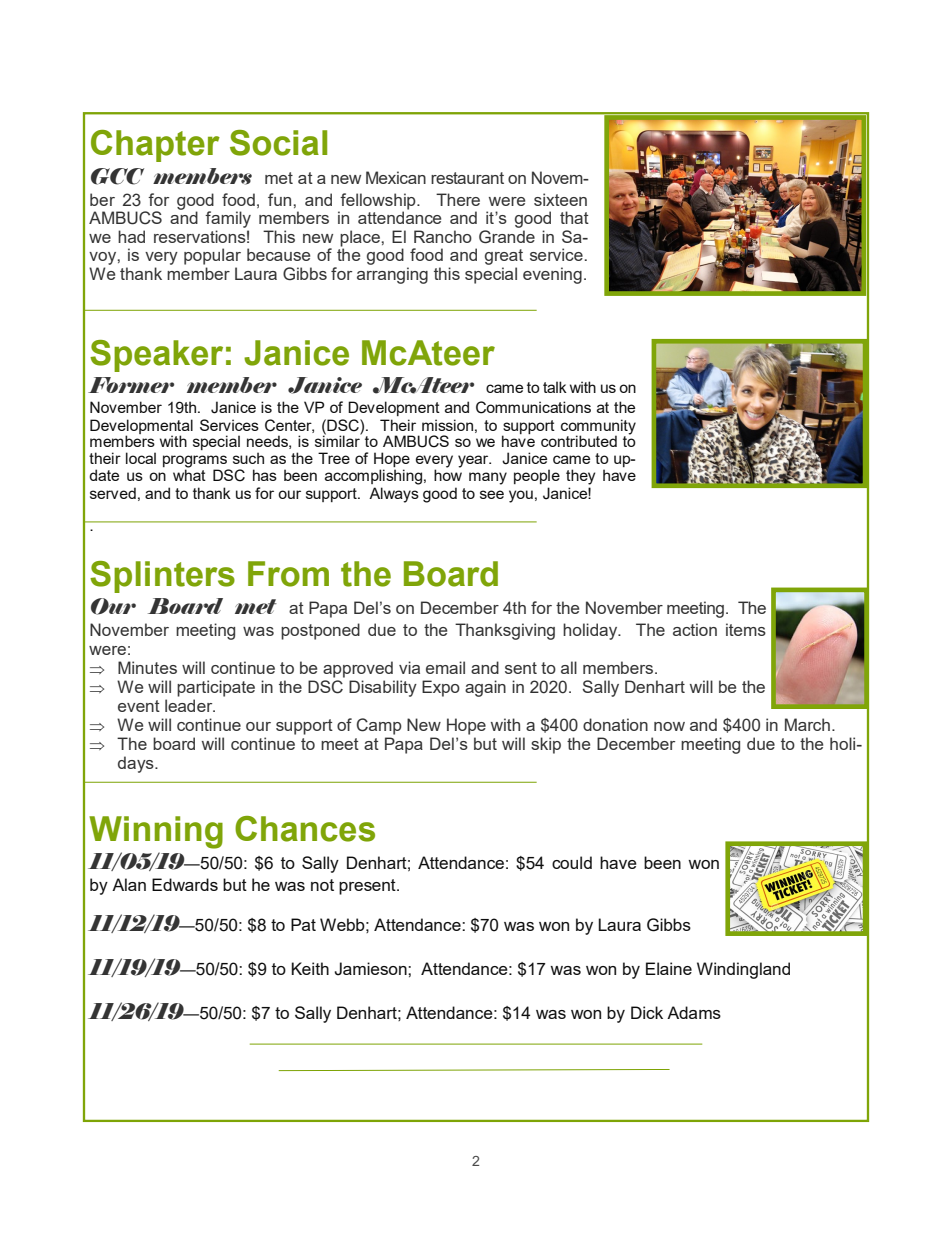 The width and height of the screenshot is (952, 1233). I want to click on leader, so click(190, 705).
